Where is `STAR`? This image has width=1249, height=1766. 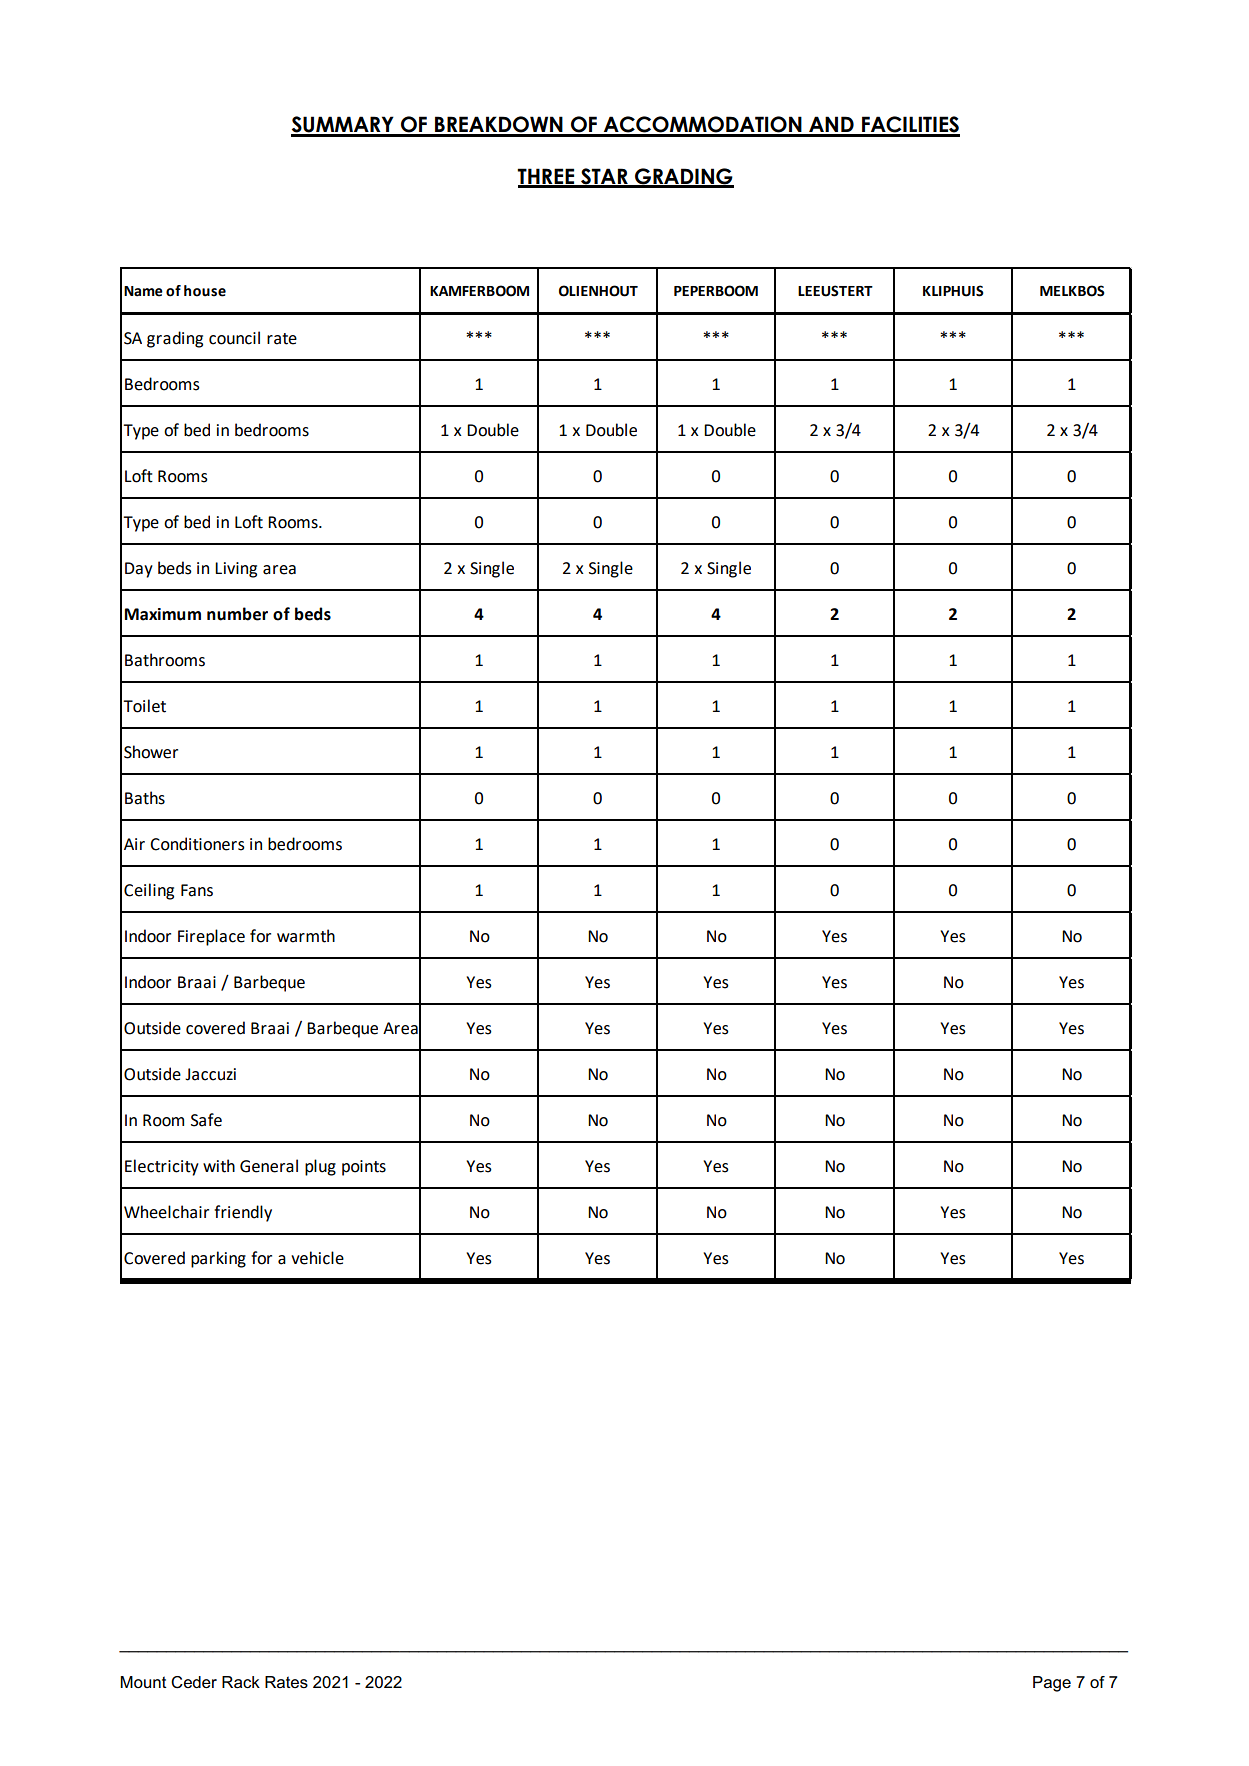 STAR is located at coordinates (604, 177).
